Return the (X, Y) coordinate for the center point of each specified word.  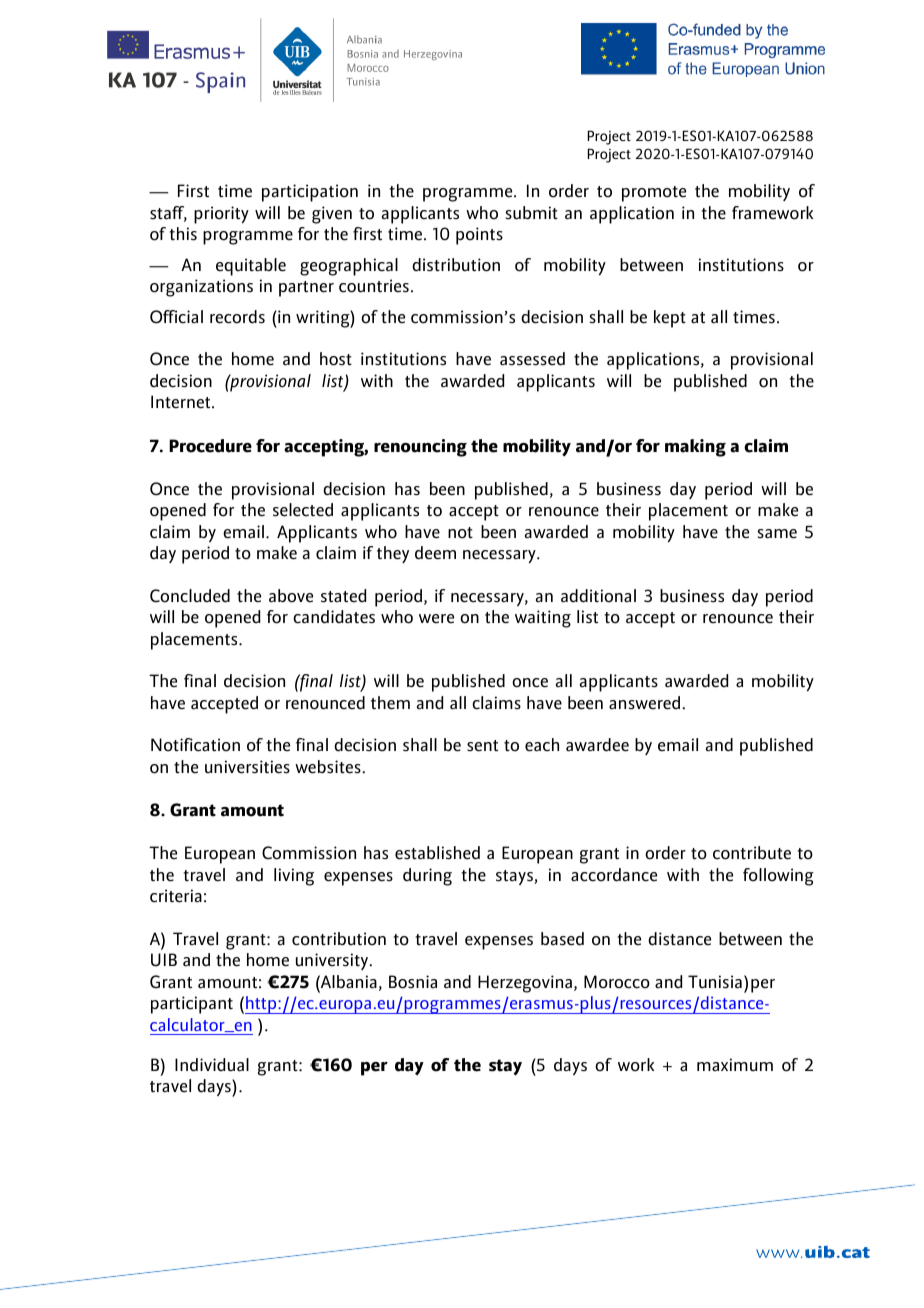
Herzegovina (525, 984)
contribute (752, 853)
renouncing (420, 448)
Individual (212, 1065)
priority (221, 215)
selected (303, 510)
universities (247, 767)
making (695, 448)
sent (482, 746)
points (479, 236)
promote (654, 194)
